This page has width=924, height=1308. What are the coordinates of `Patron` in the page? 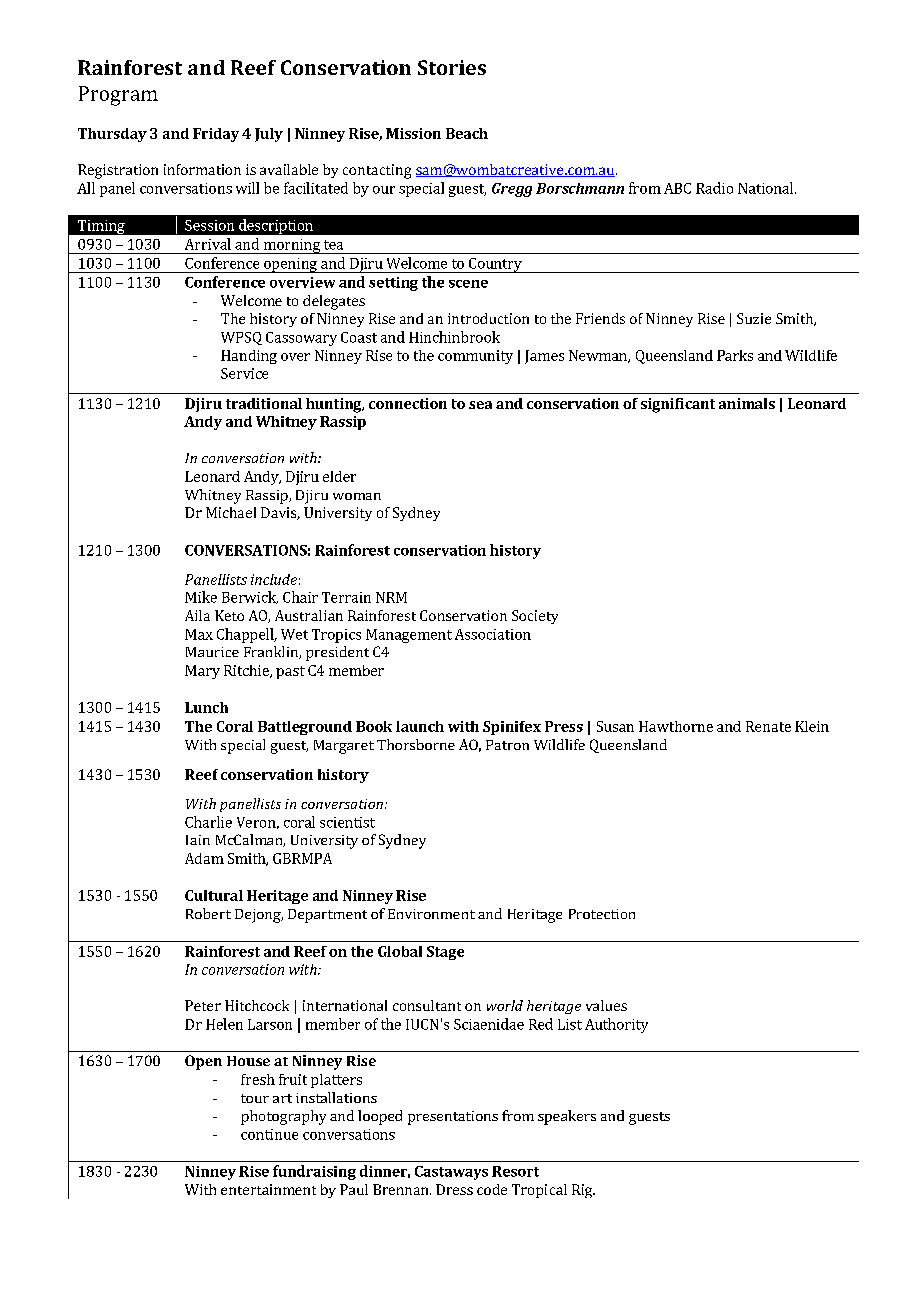 It's located at (507, 745).
